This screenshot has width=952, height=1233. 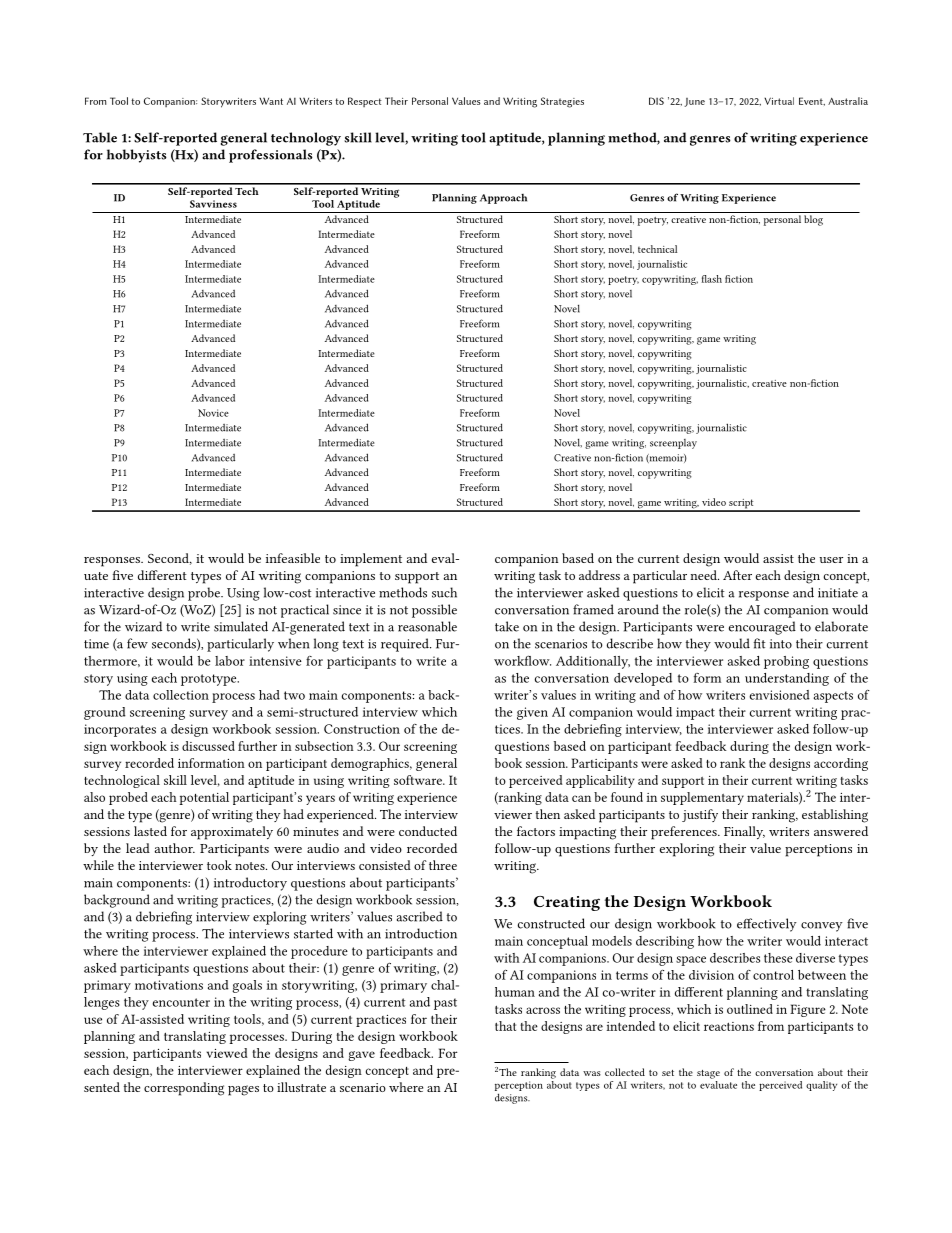 I want to click on such, so click(x=444, y=592).
